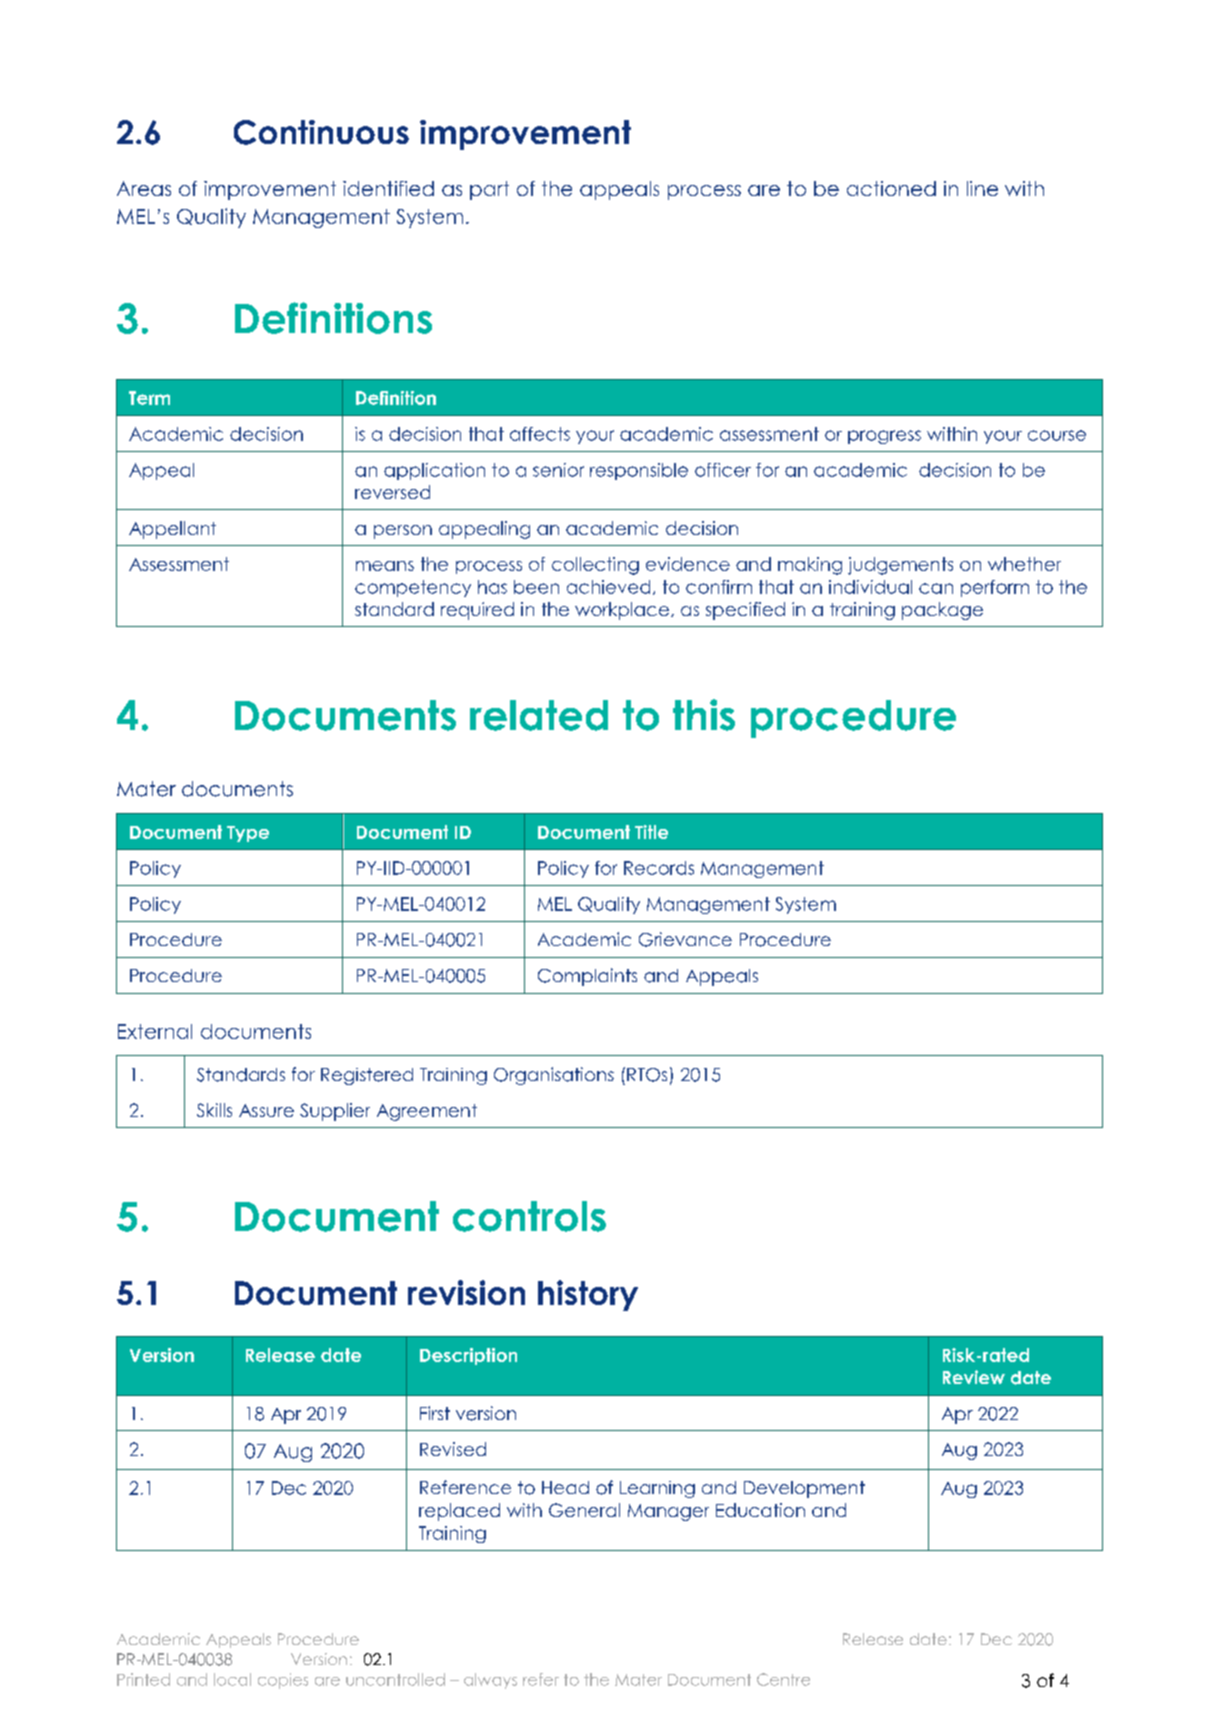  What do you see at coordinates (884, 437) in the screenshot?
I see `progress` at bounding box center [884, 437].
